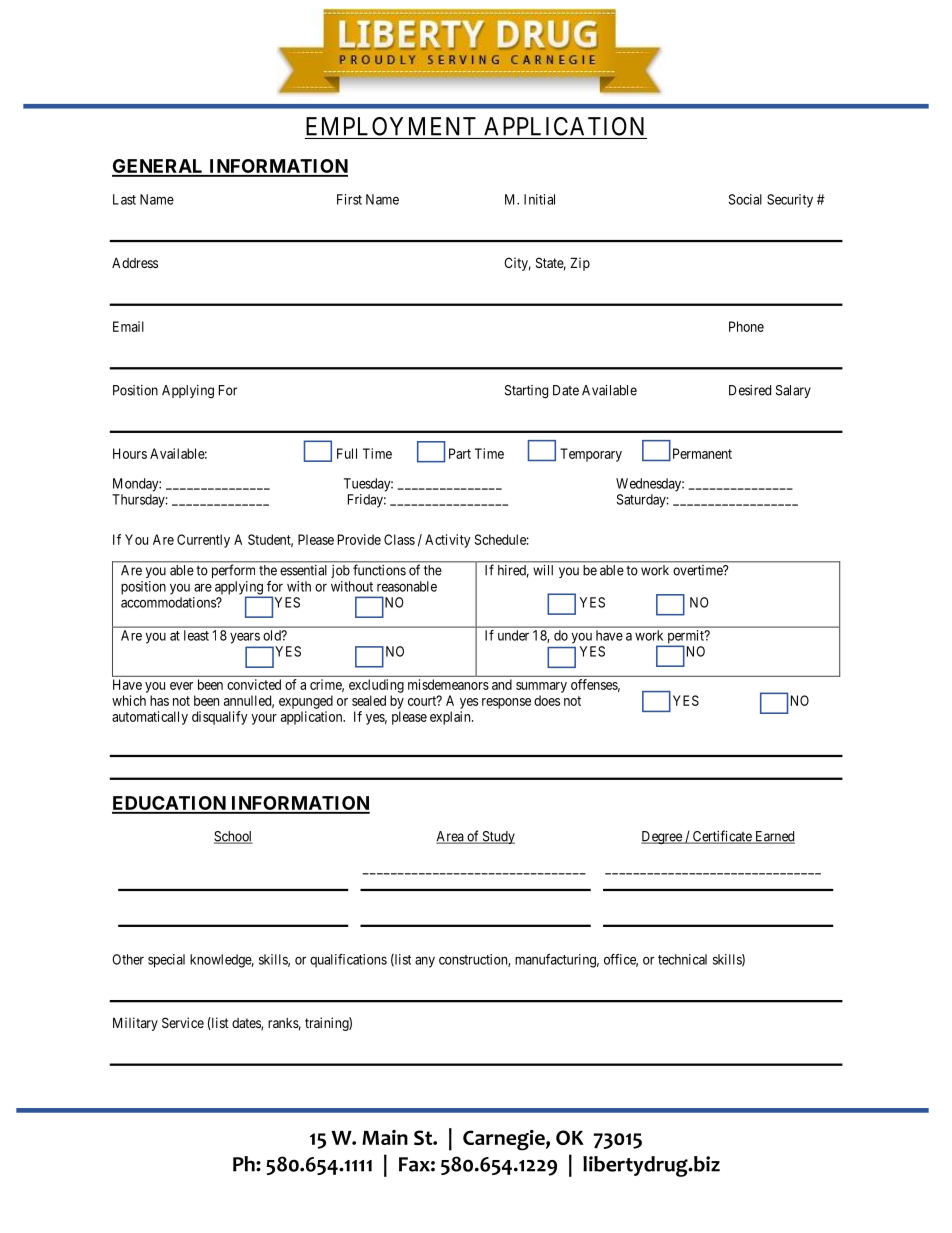  Describe the element at coordinates (526, 392) in the screenshot. I see `Starting` at that location.
